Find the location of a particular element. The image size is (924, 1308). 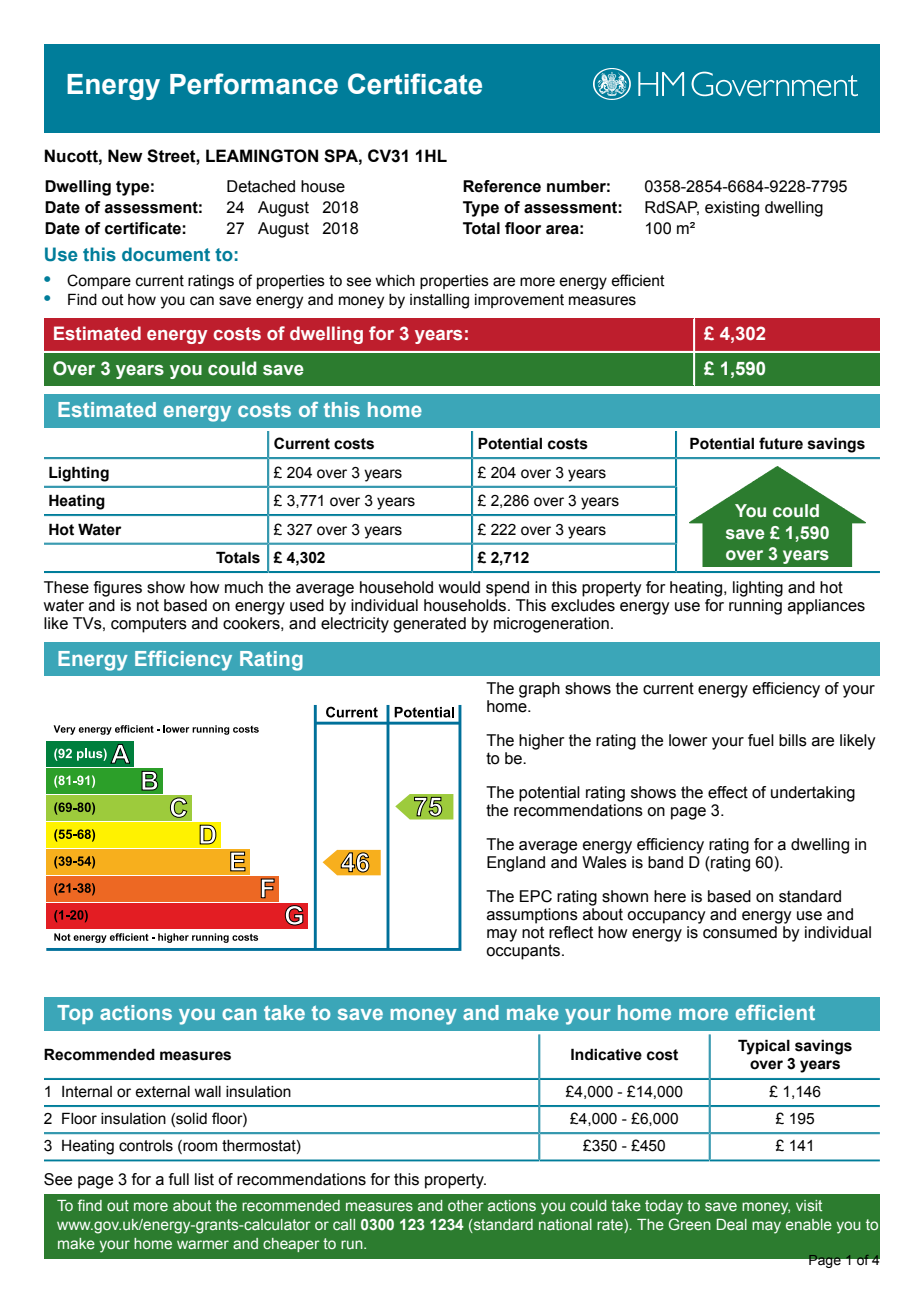

New is located at coordinates (125, 156).
